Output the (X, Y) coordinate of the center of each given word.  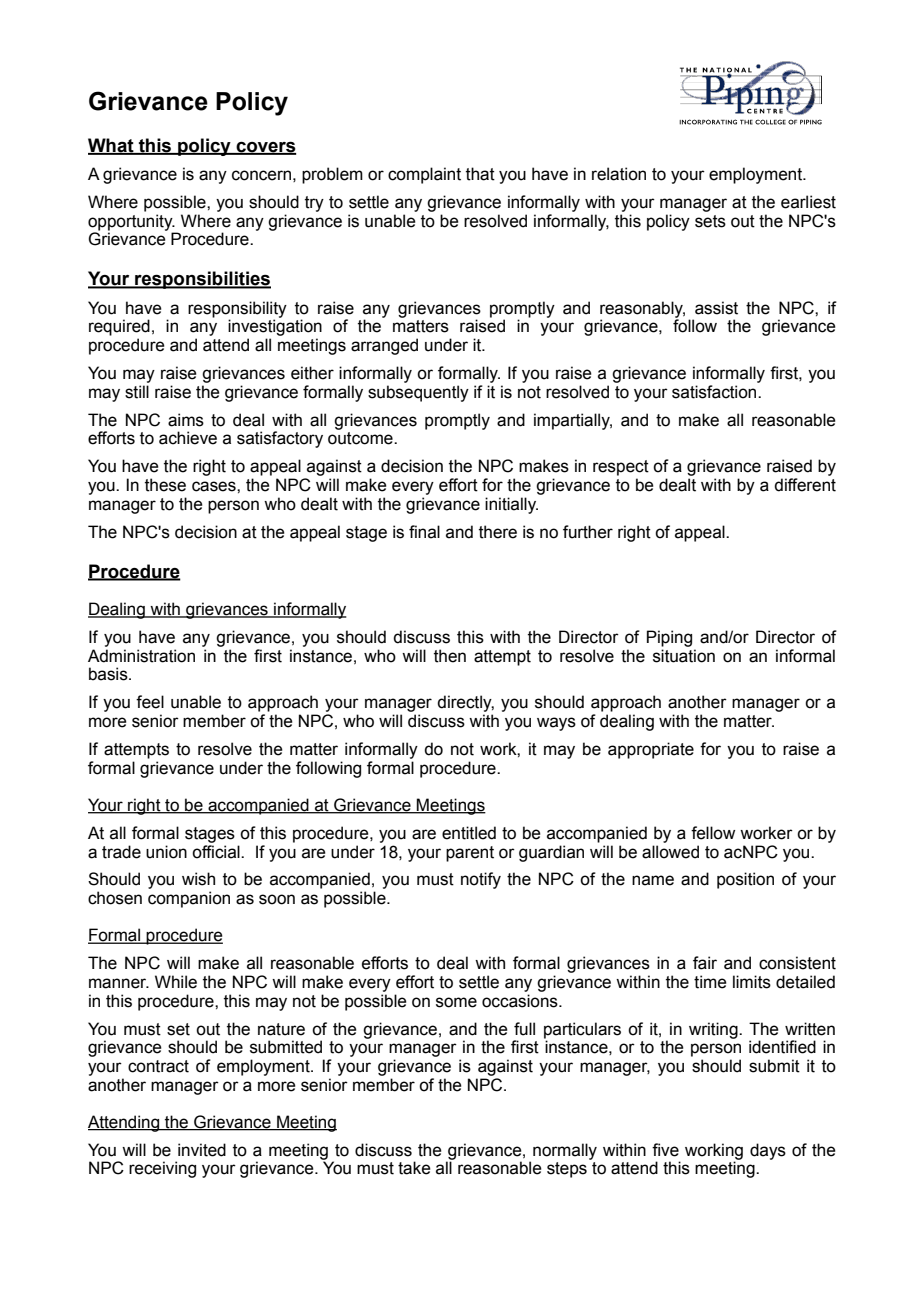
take (414, 1168)
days (768, 1151)
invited (202, 1150)
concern (261, 175)
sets (710, 221)
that (480, 174)
